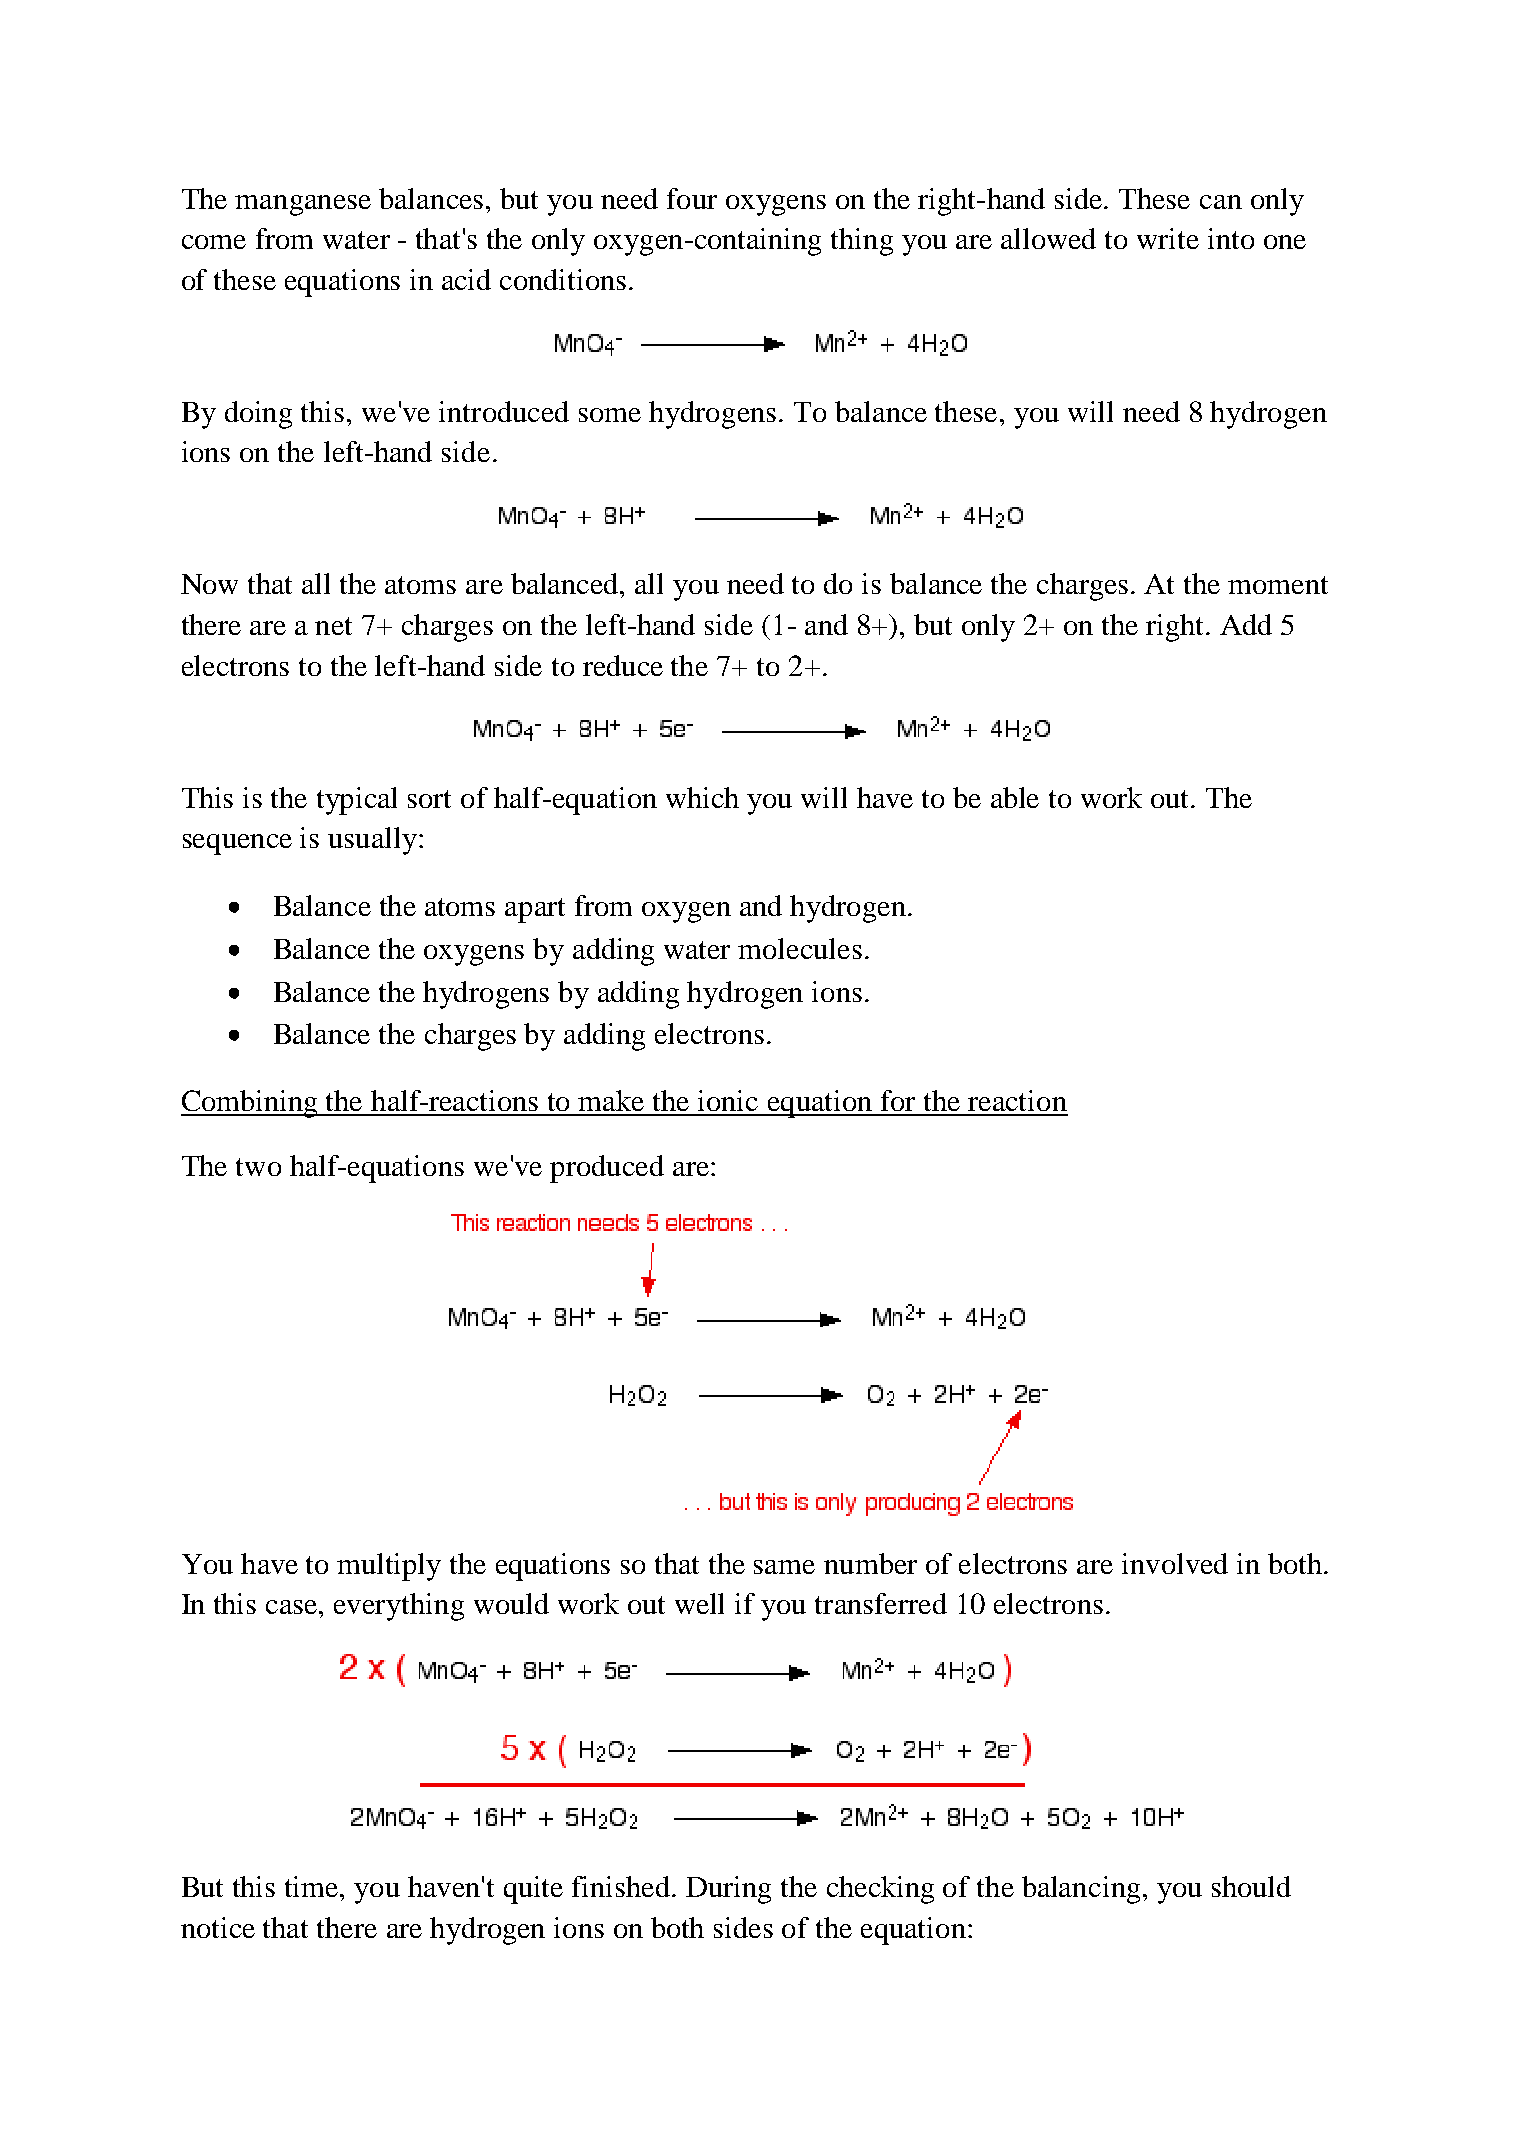 This screenshot has width=1520, height=2149. I want to click on During, so click(728, 1890).
